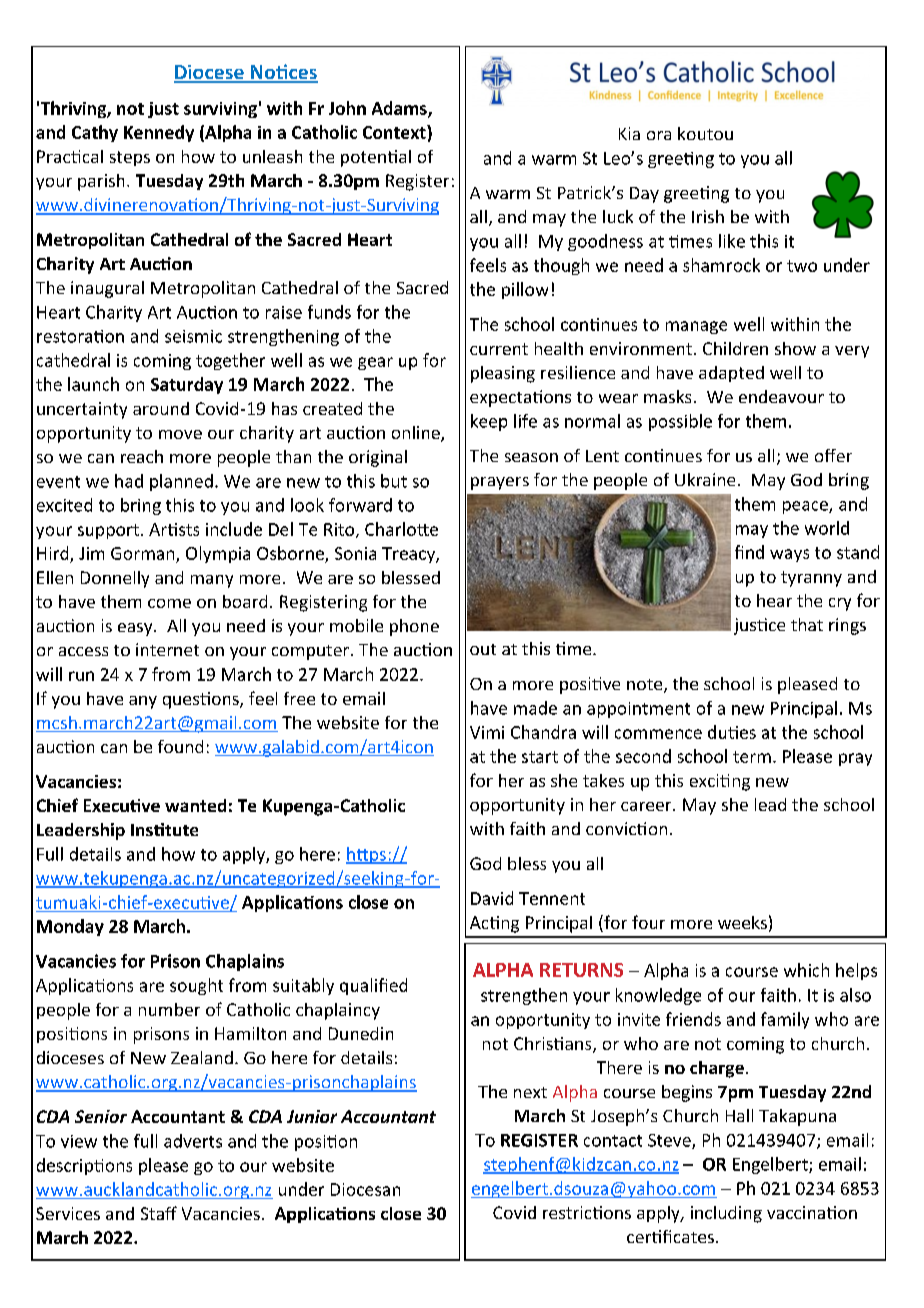 The image size is (924, 1308). What do you see at coordinates (806, 970) in the screenshot?
I see `which` at bounding box center [806, 970].
